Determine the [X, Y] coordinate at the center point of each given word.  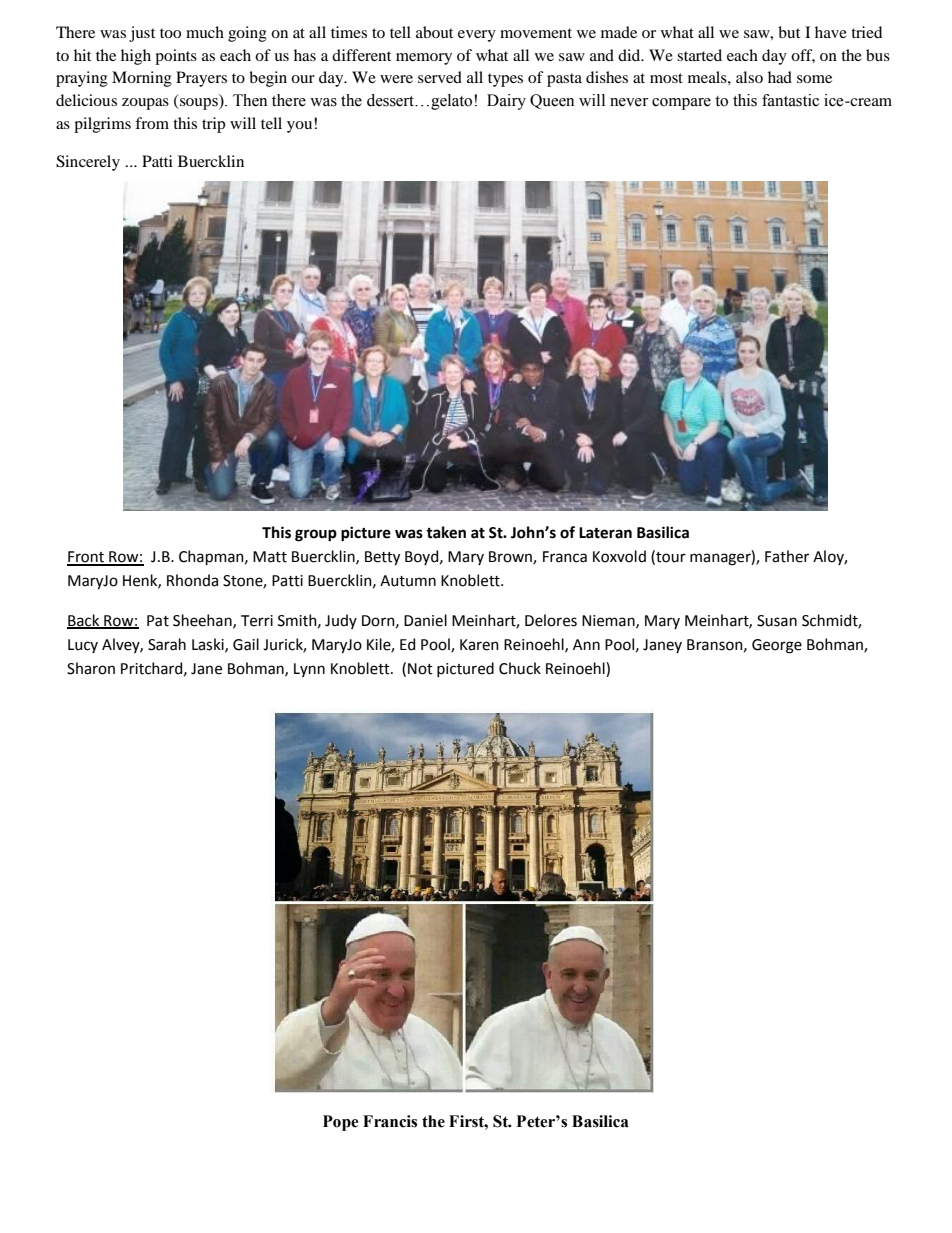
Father [787, 556]
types [505, 80]
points [176, 57]
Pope [340, 1123]
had [780, 77]
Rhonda [192, 580]
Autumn [408, 581]
